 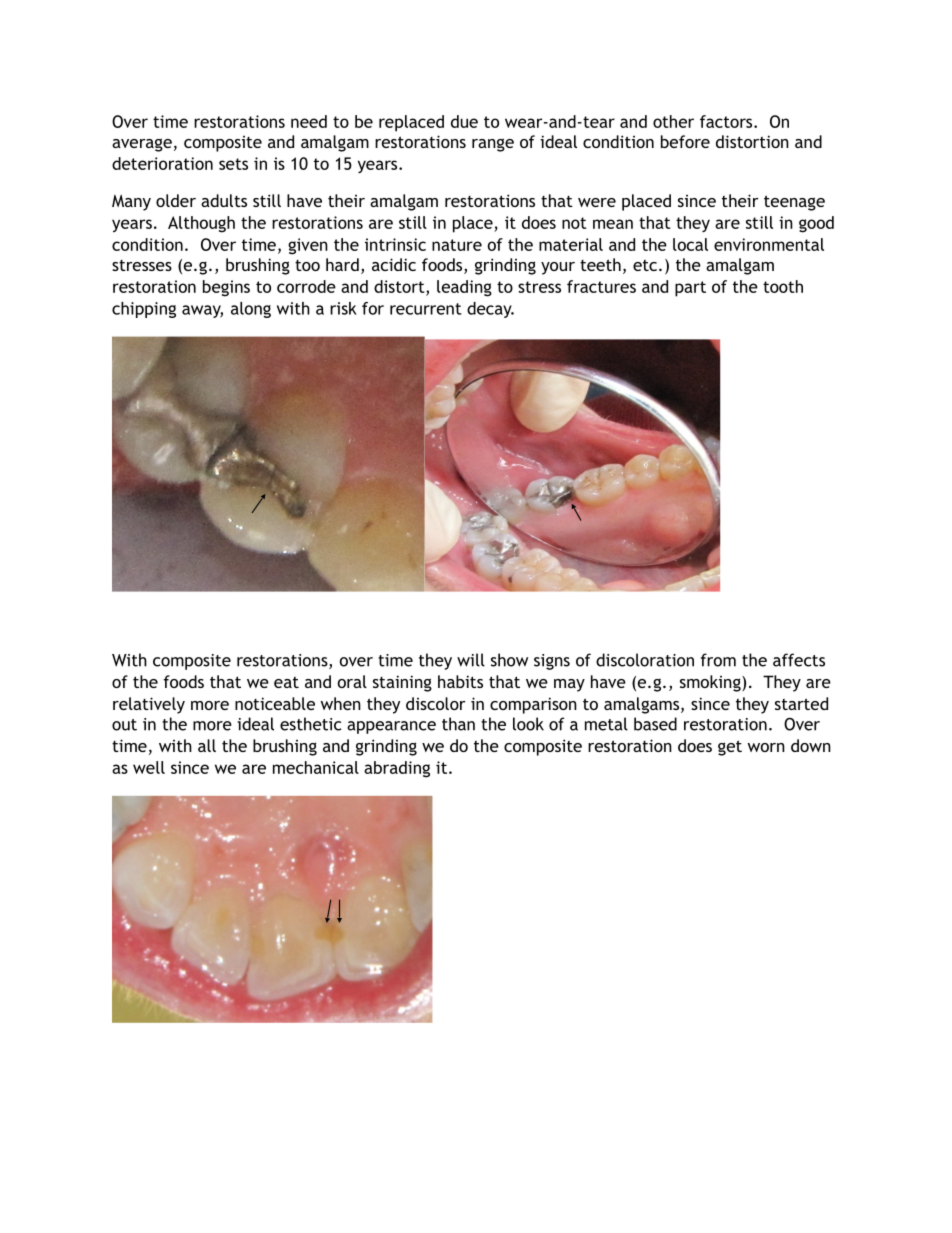 I want to click on from, so click(x=718, y=660).
